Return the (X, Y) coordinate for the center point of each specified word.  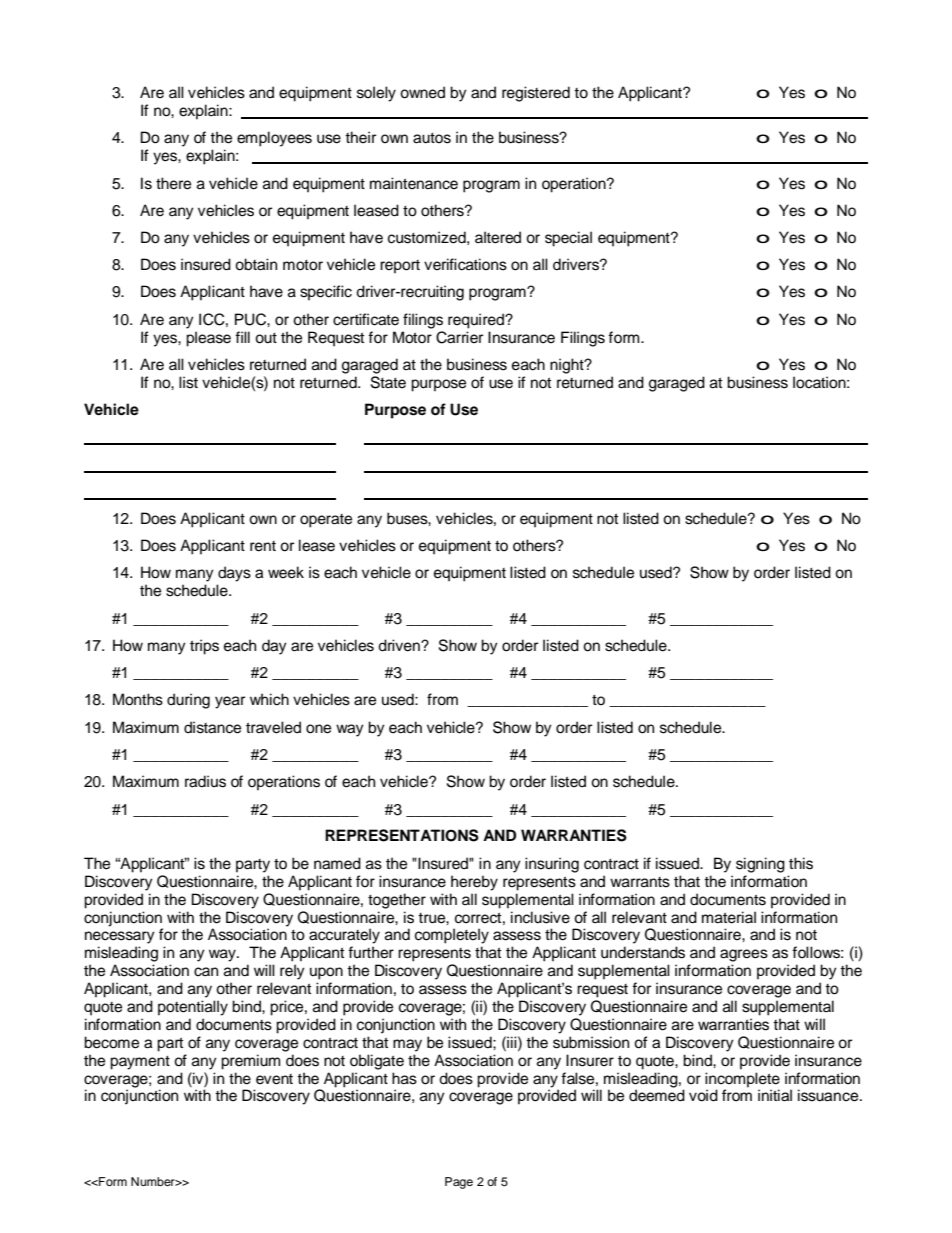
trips (204, 647)
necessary (120, 937)
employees (274, 139)
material (729, 917)
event (274, 1079)
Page (459, 1183)
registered (536, 94)
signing (760, 865)
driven (400, 645)
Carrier (459, 337)
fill (242, 337)
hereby (474, 883)
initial (775, 1095)
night (568, 366)
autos (432, 138)
